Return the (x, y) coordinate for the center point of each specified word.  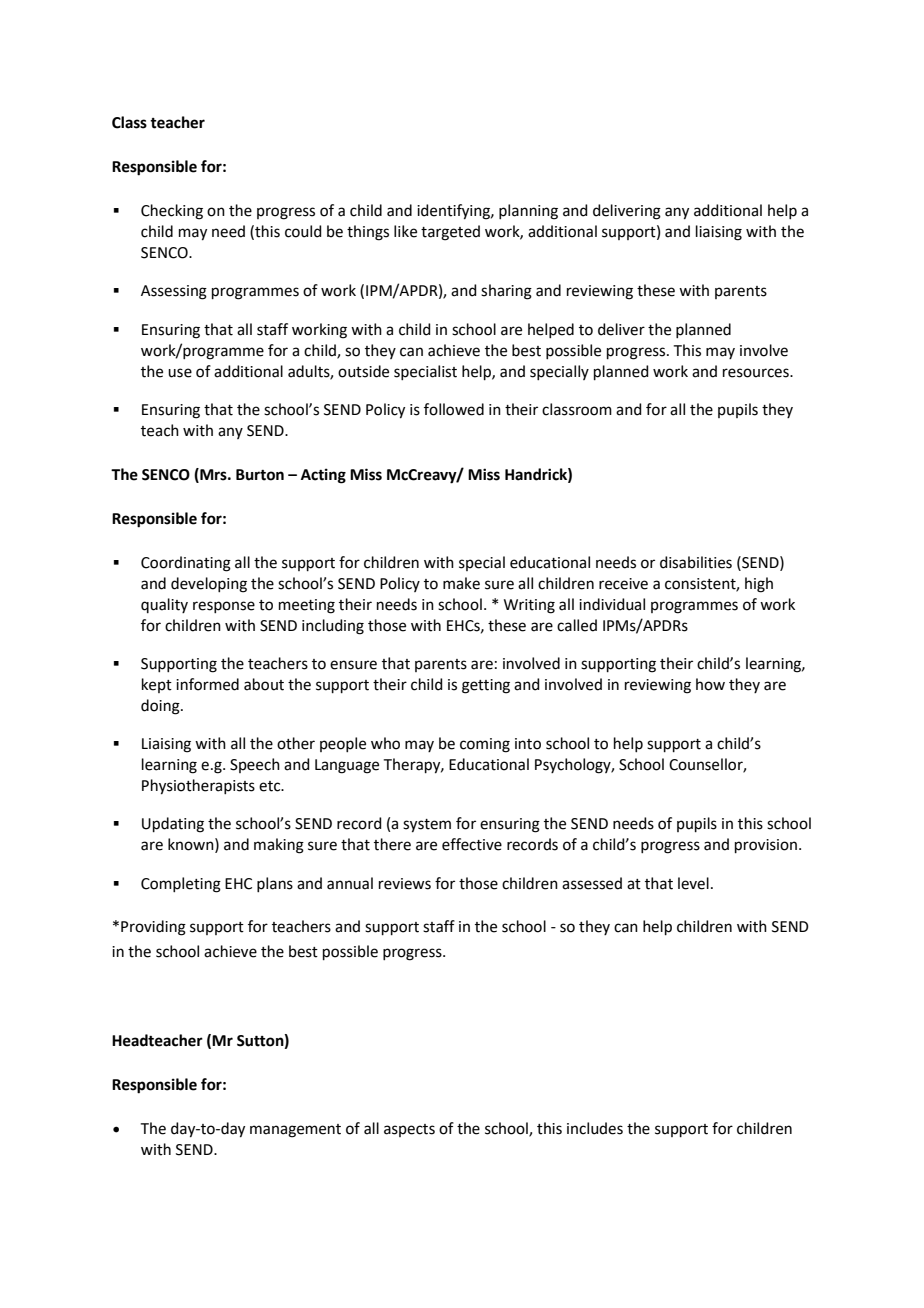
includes (595, 1128)
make (461, 583)
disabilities (696, 562)
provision (766, 846)
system (427, 826)
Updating (173, 825)
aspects (409, 1130)
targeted (450, 233)
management (295, 1131)
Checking (172, 212)
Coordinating (186, 564)
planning (528, 212)
